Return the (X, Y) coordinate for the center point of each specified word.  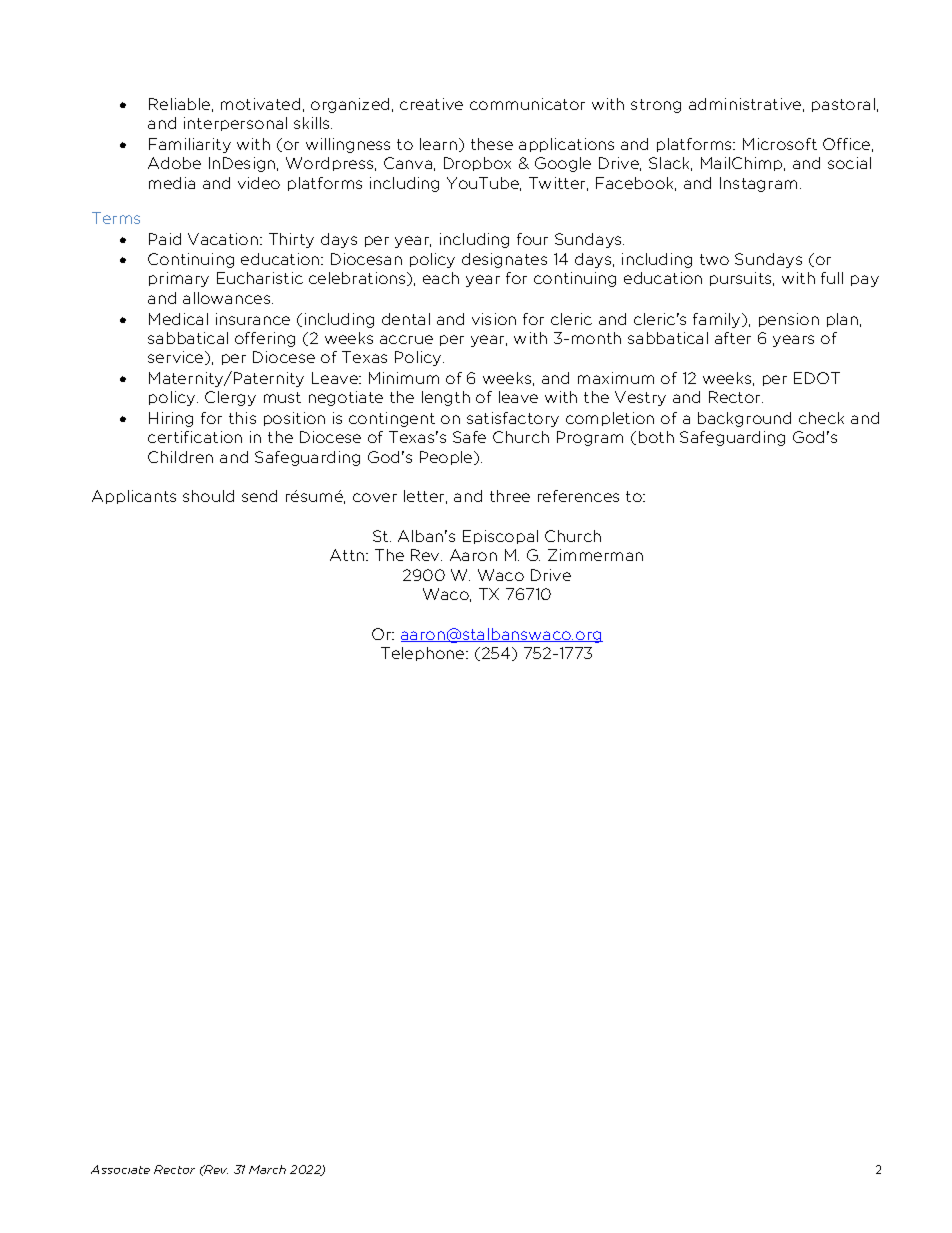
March (267, 1169)
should (208, 496)
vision (494, 319)
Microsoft (780, 144)
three (510, 496)
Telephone (424, 654)
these (492, 144)
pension (789, 320)
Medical (178, 319)
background (744, 419)
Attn (348, 555)
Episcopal (500, 537)
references (578, 496)
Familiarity (190, 145)
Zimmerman (595, 555)
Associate (120, 1169)
